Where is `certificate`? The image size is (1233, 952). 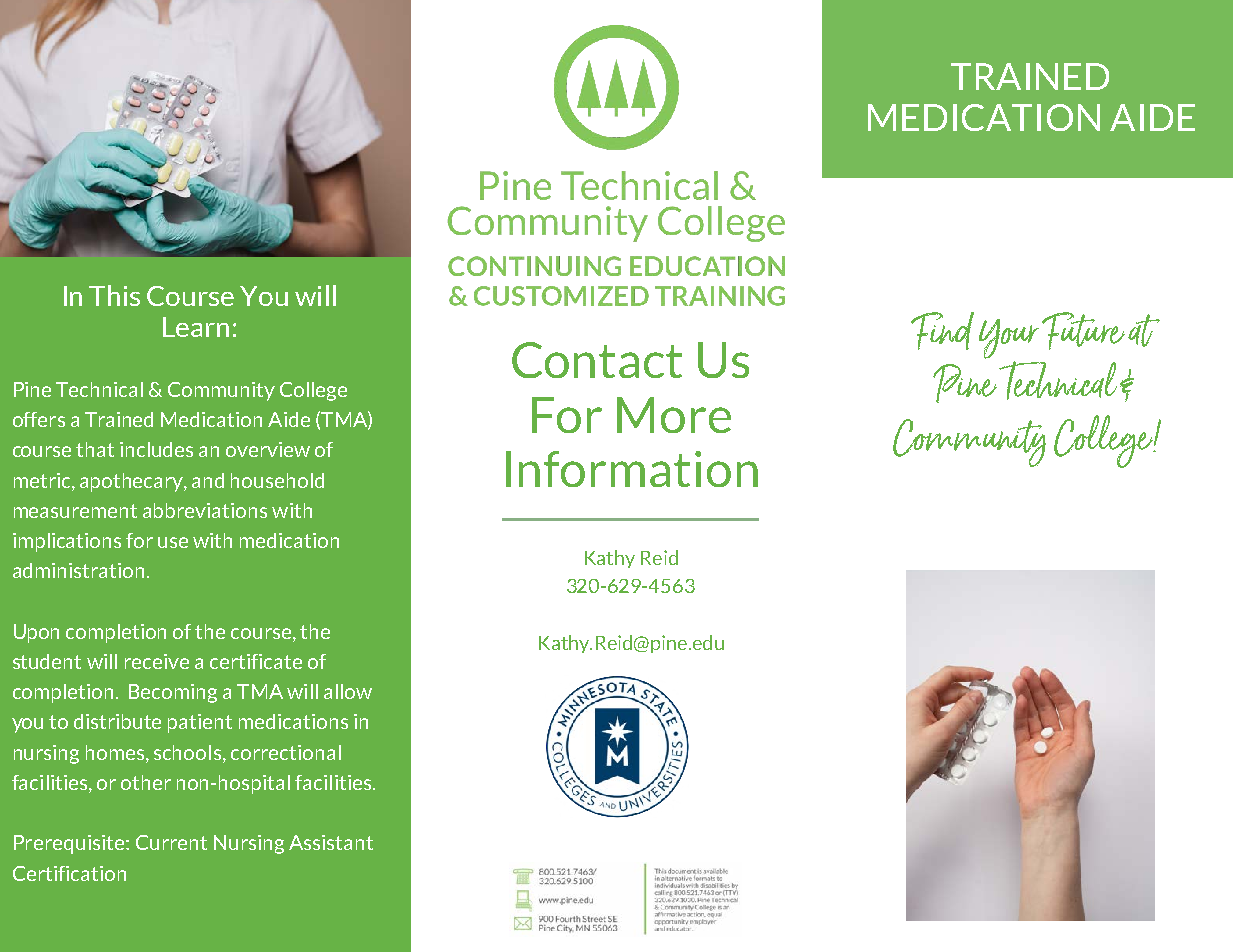
certificate is located at coordinates (256, 661).
